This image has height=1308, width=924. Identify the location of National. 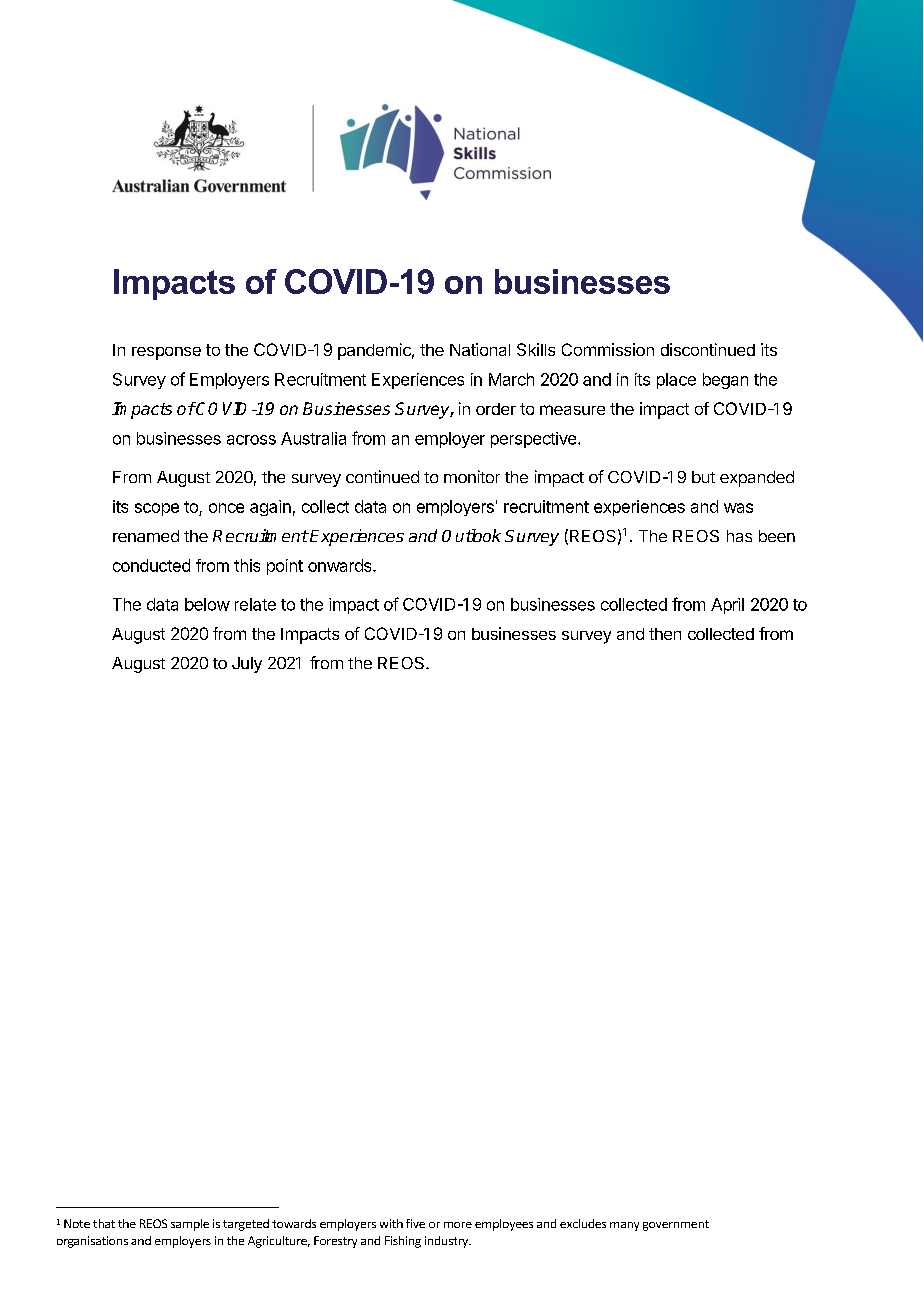
(480, 349).
